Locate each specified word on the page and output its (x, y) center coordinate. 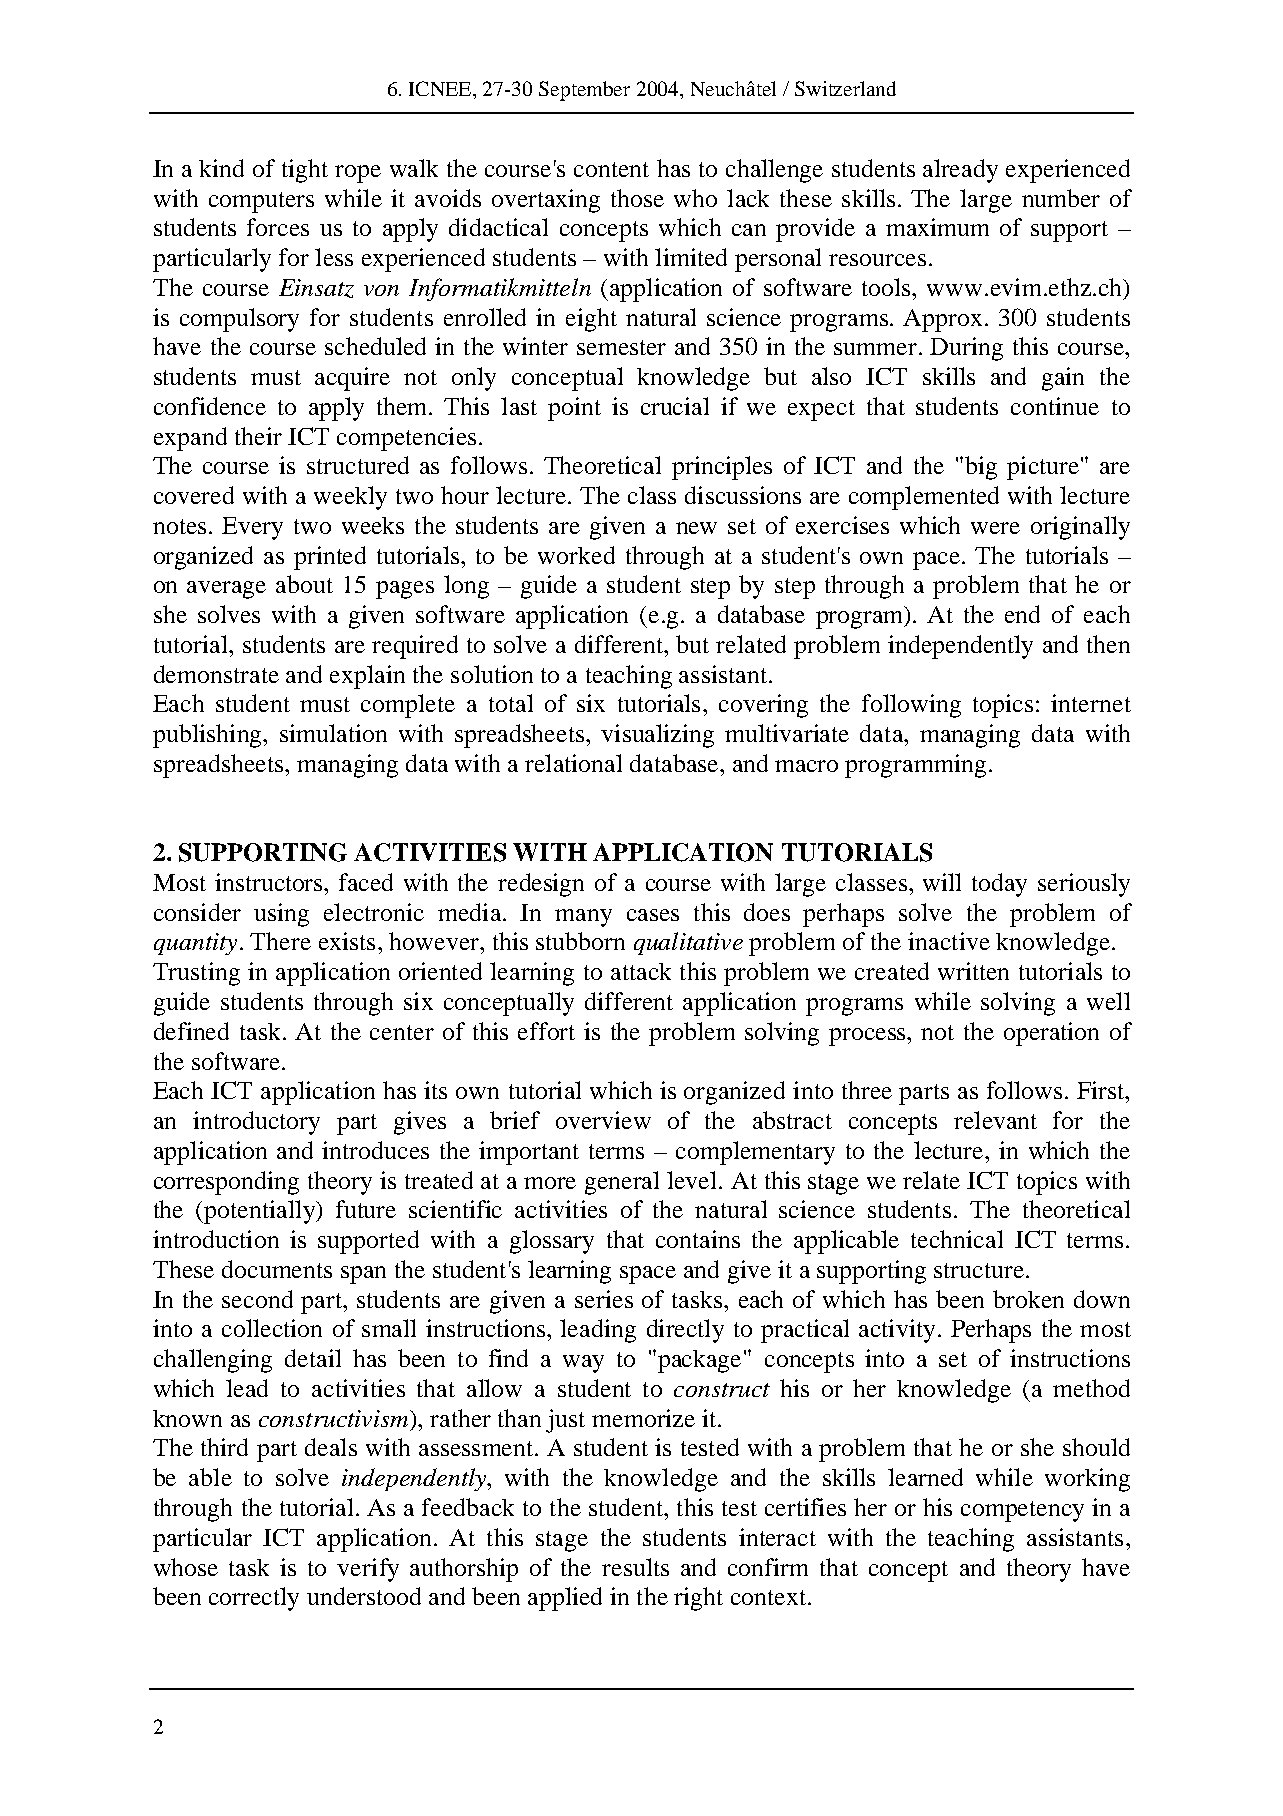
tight (305, 171)
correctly (254, 1599)
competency (1022, 1511)
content (611, 169)
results (635, 1567)
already (960, 171)
